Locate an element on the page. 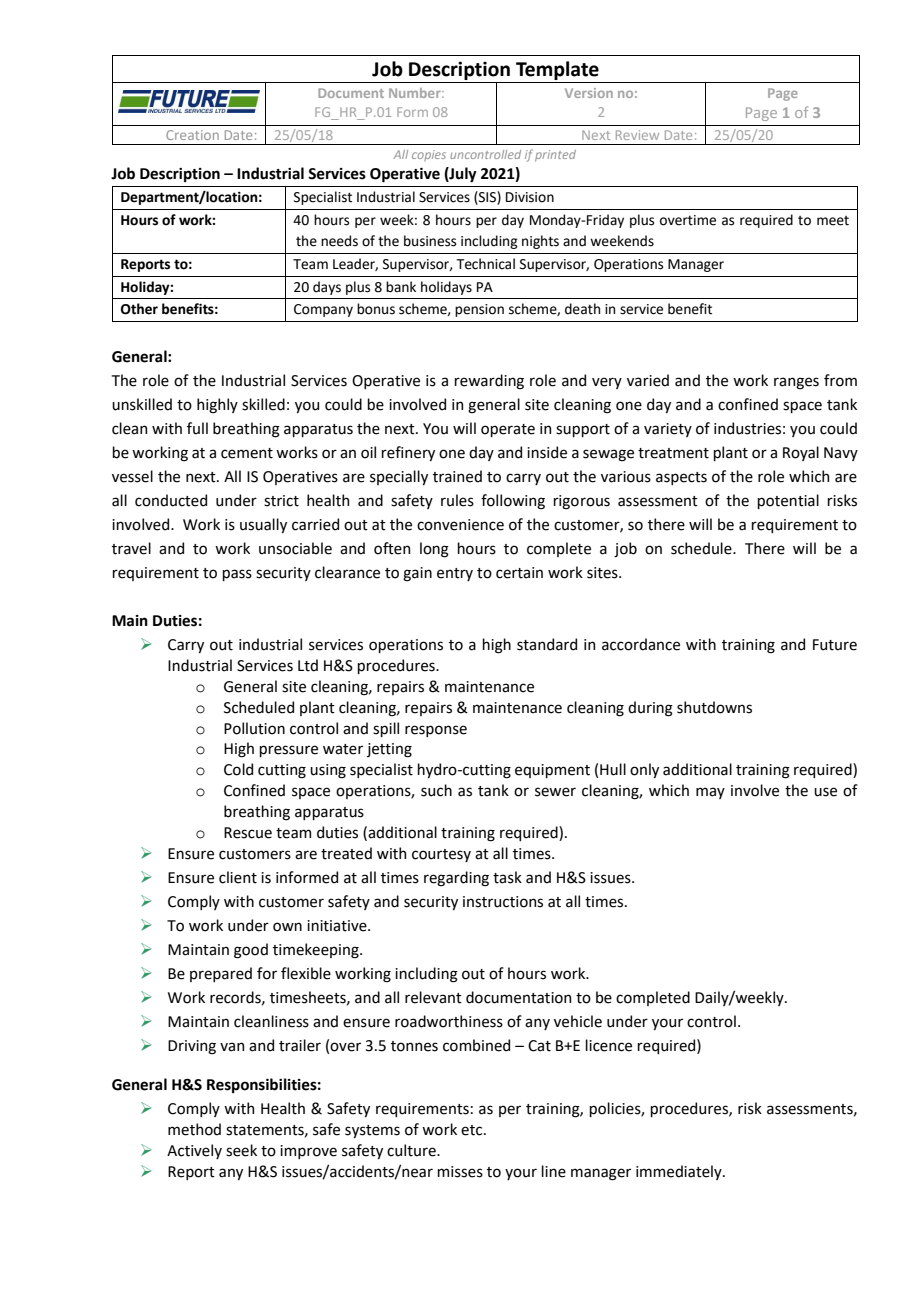 Image resolution: width=924 pixels, height=1308 pixels. may is located at coordinates (710, 793).
